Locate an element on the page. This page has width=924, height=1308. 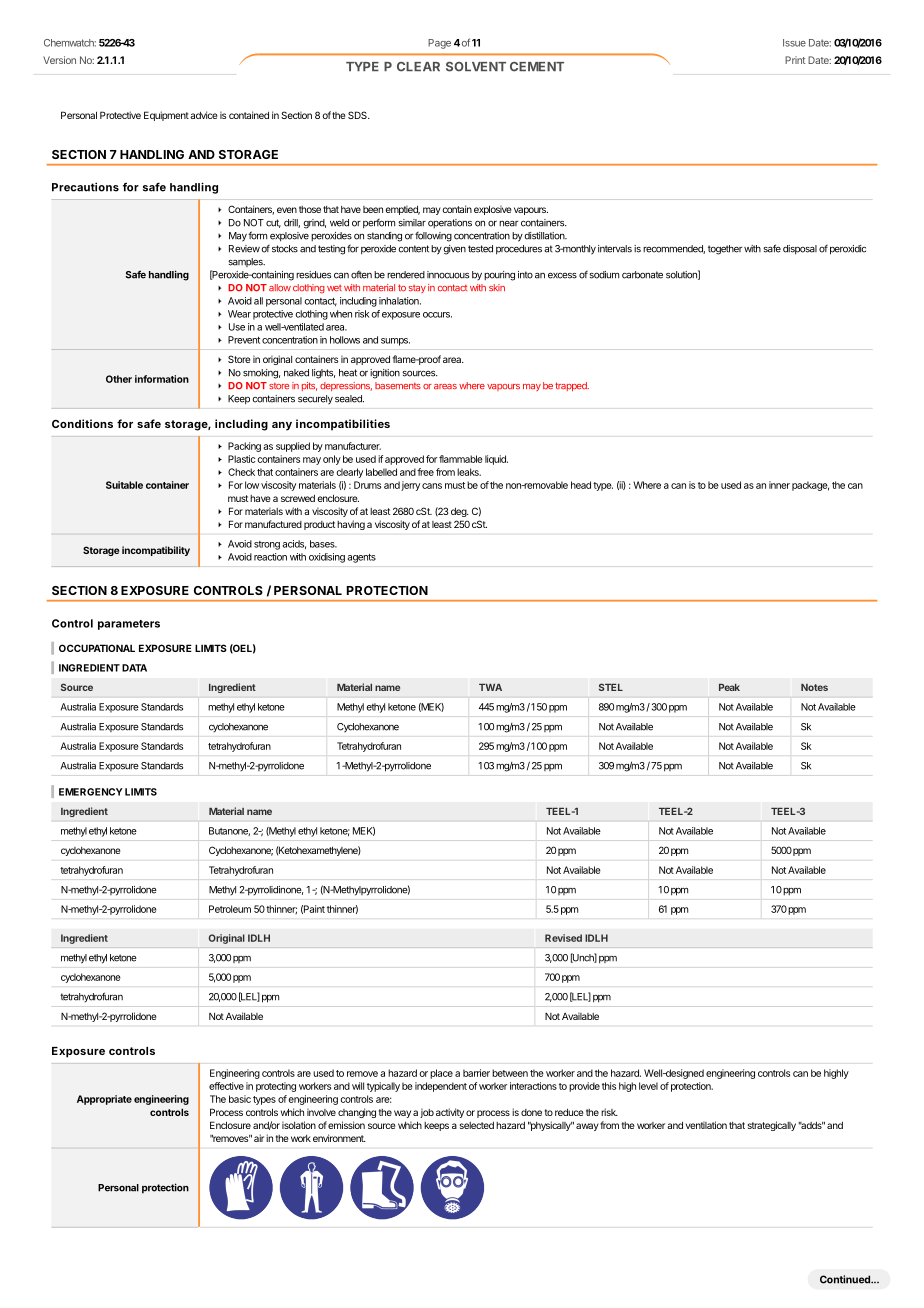
DATA is located at coordinates (134, 668).
